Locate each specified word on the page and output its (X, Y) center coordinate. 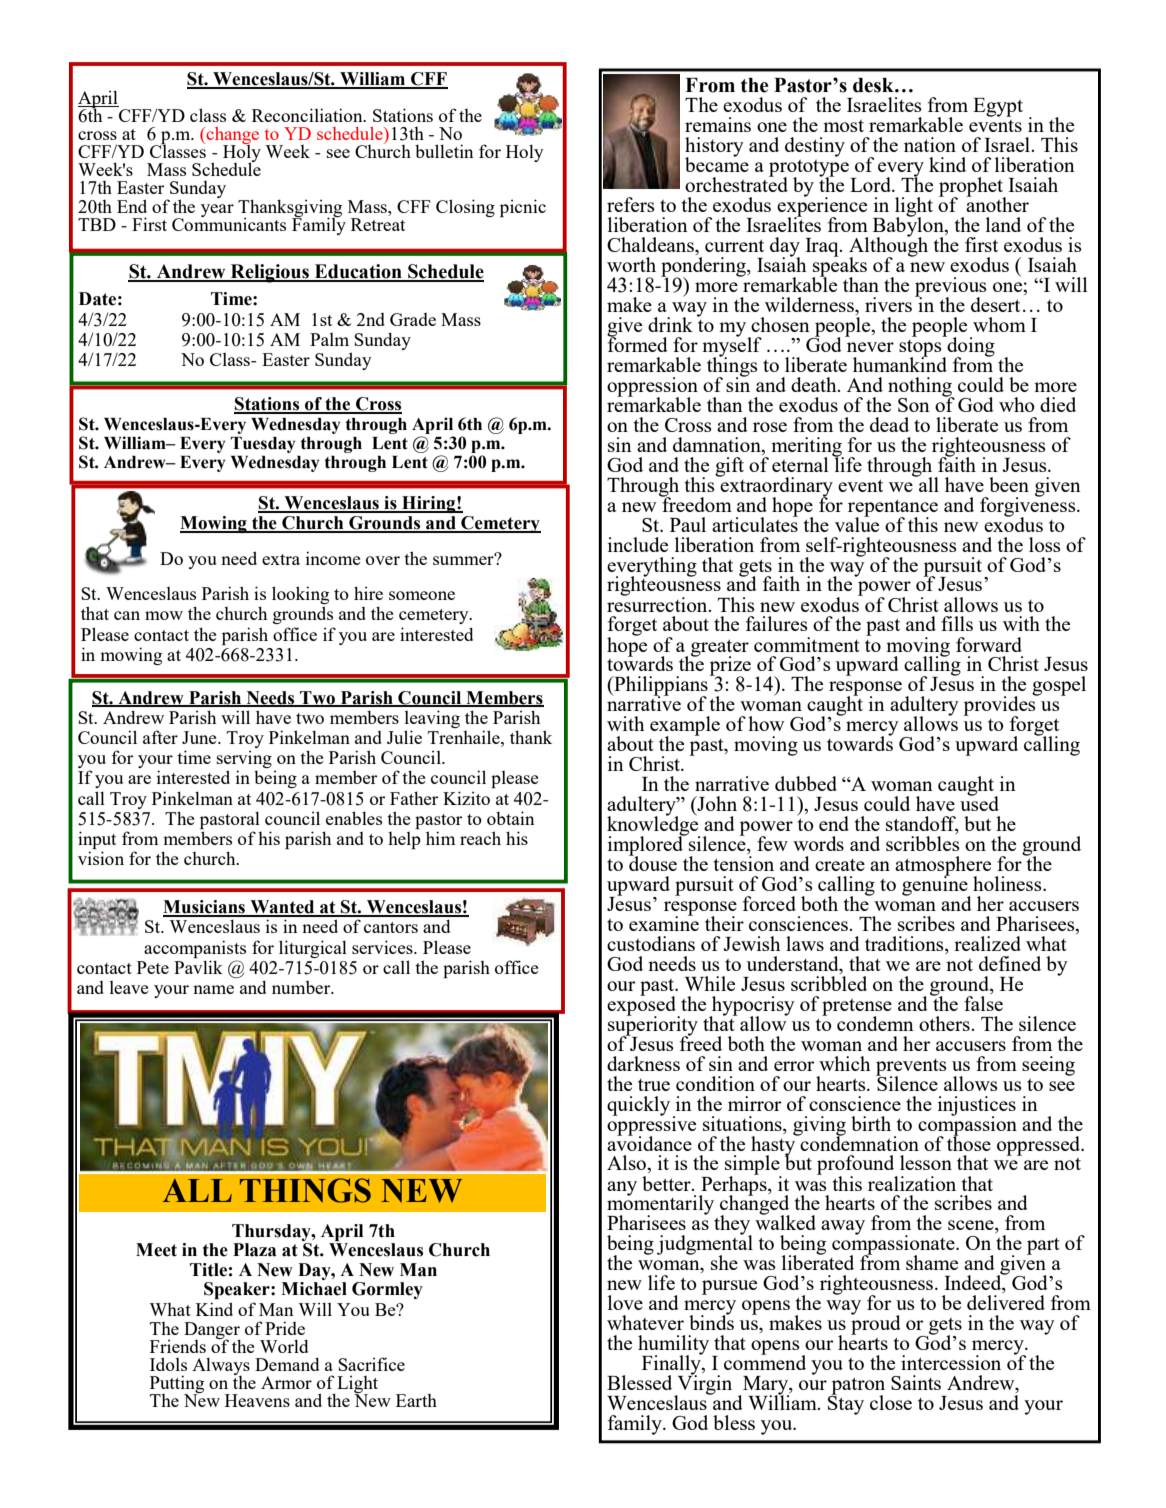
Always (221, 1367)
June (200, 737)
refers (631, 204)
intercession (951, 1362)
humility (673, 1346)
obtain (510, 818)
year (217, 210)
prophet (972, 188)
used (979, 802)
